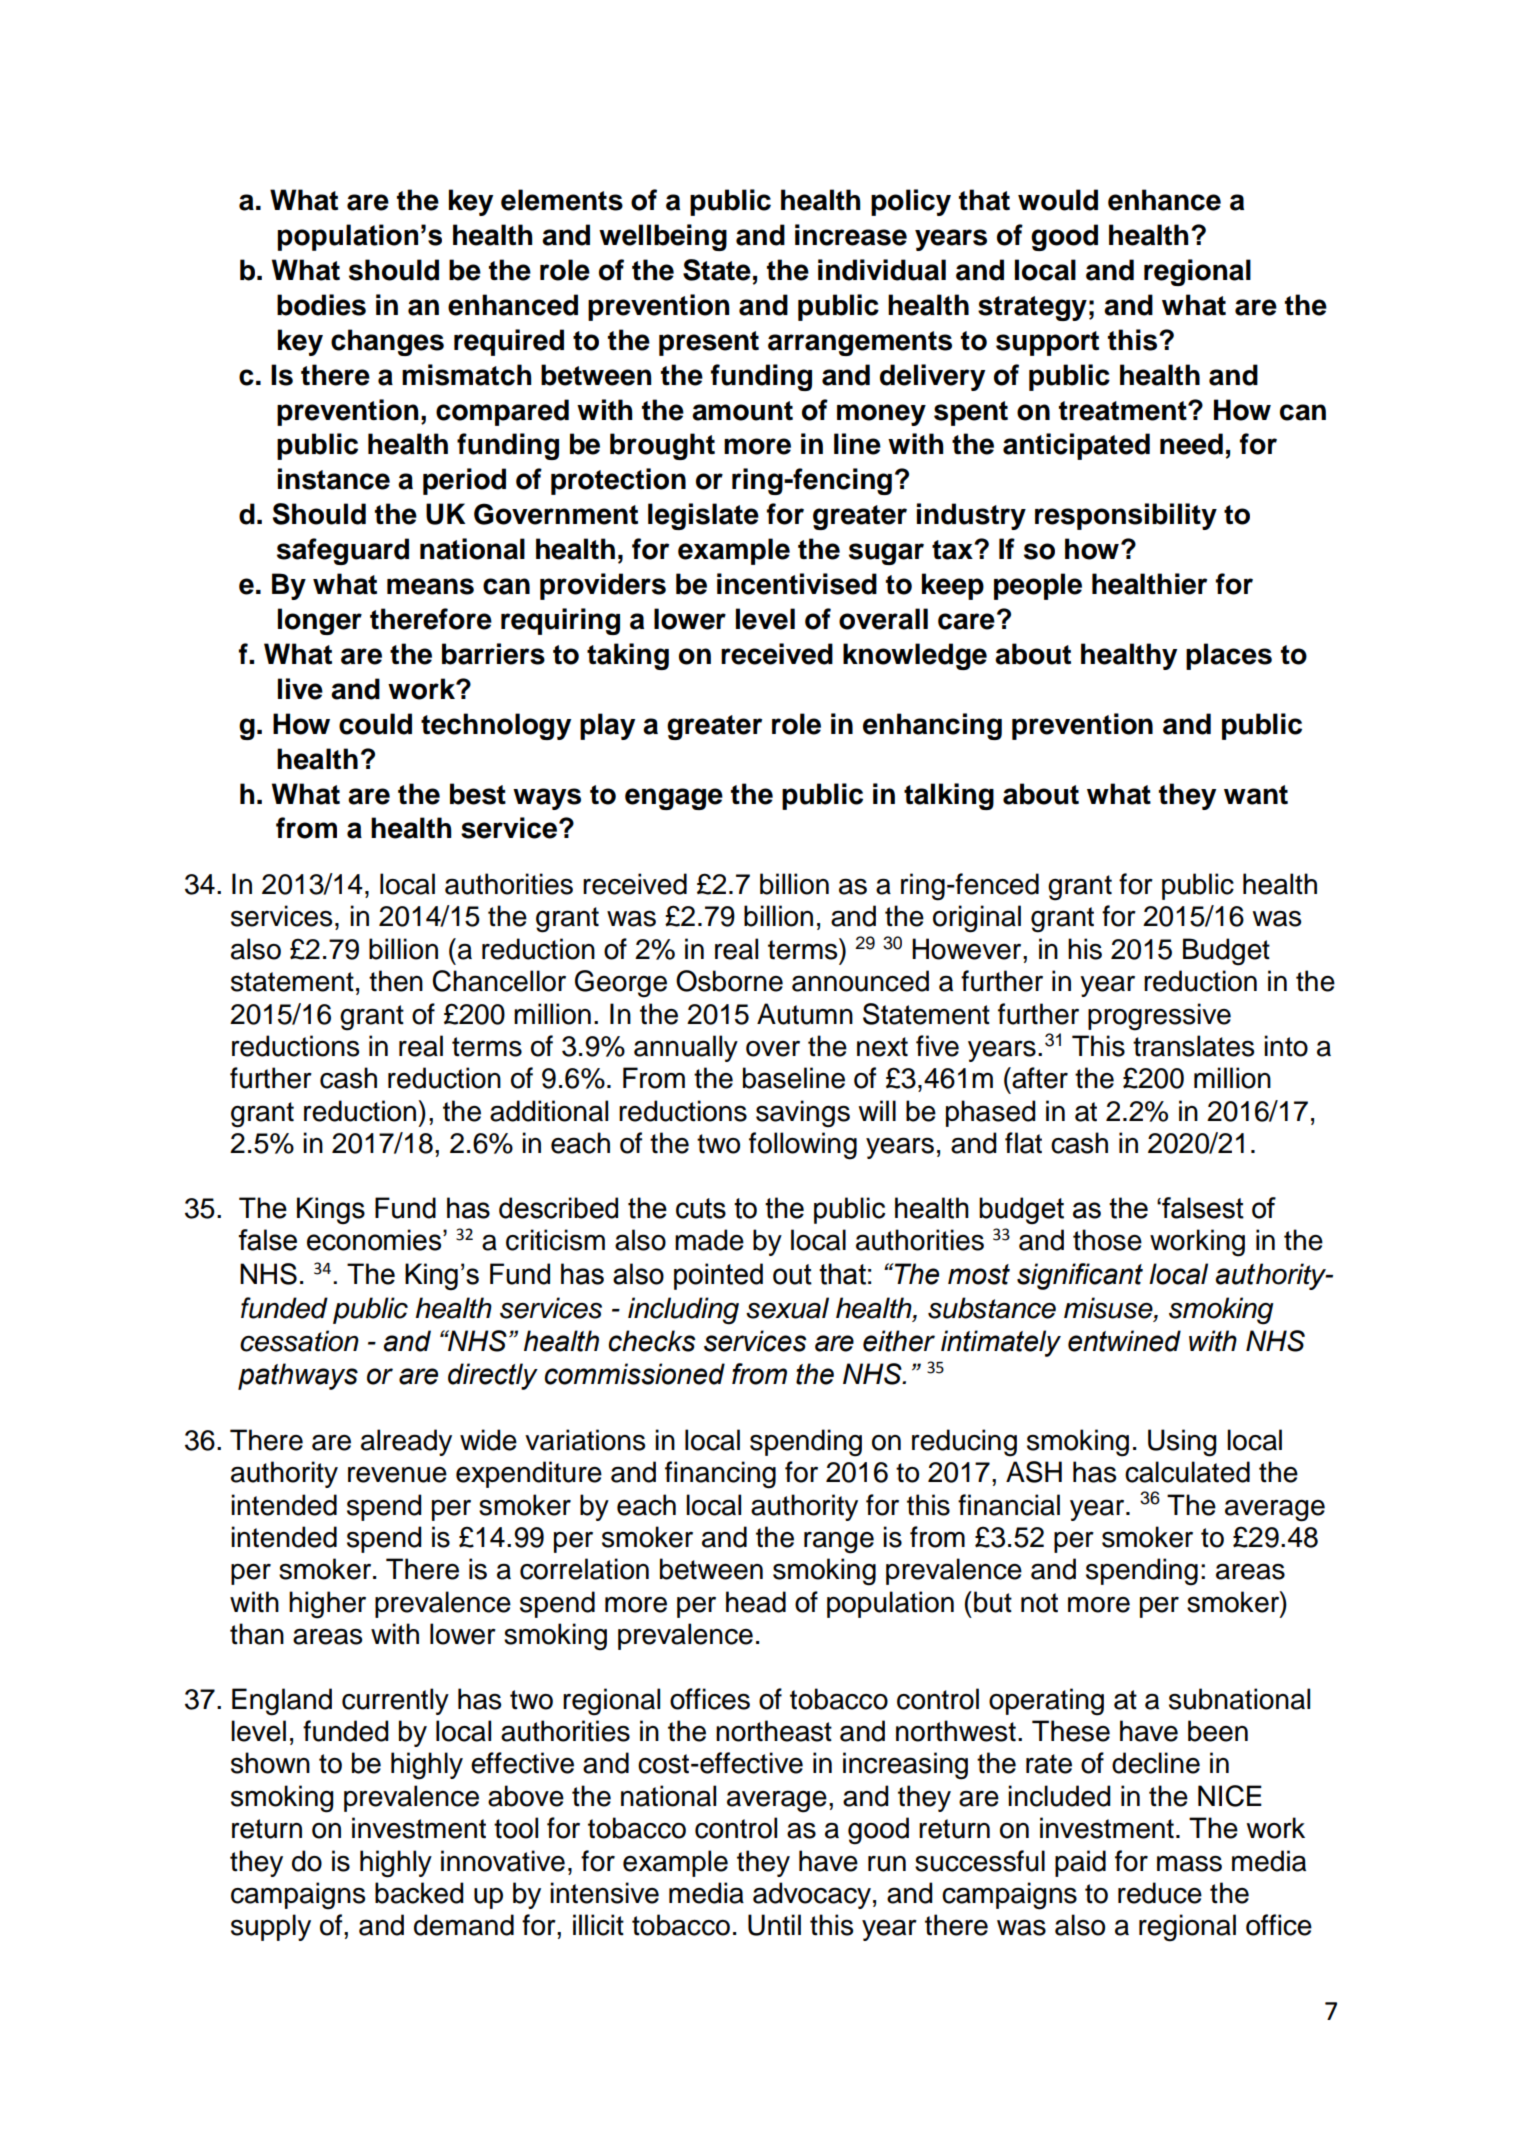  What do you see at coordinates (851, 235) in the screenshot?
I see `increase` at bounding box center [851, 235].
